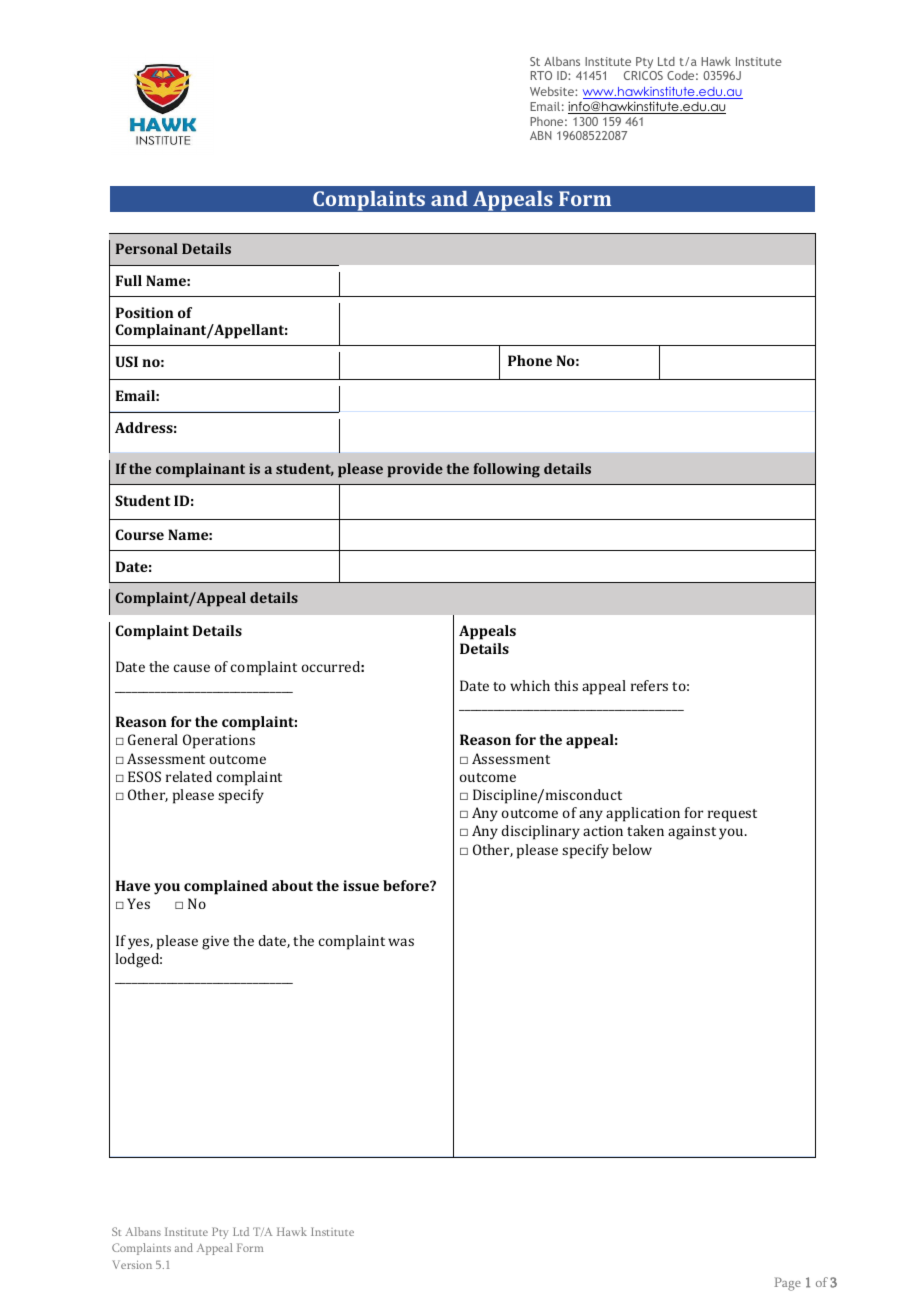 The image size is (924, 1309). What do you see at coordinates (787, 1284) in the page?
I see `Page` at bounding box center [787, 1284].
